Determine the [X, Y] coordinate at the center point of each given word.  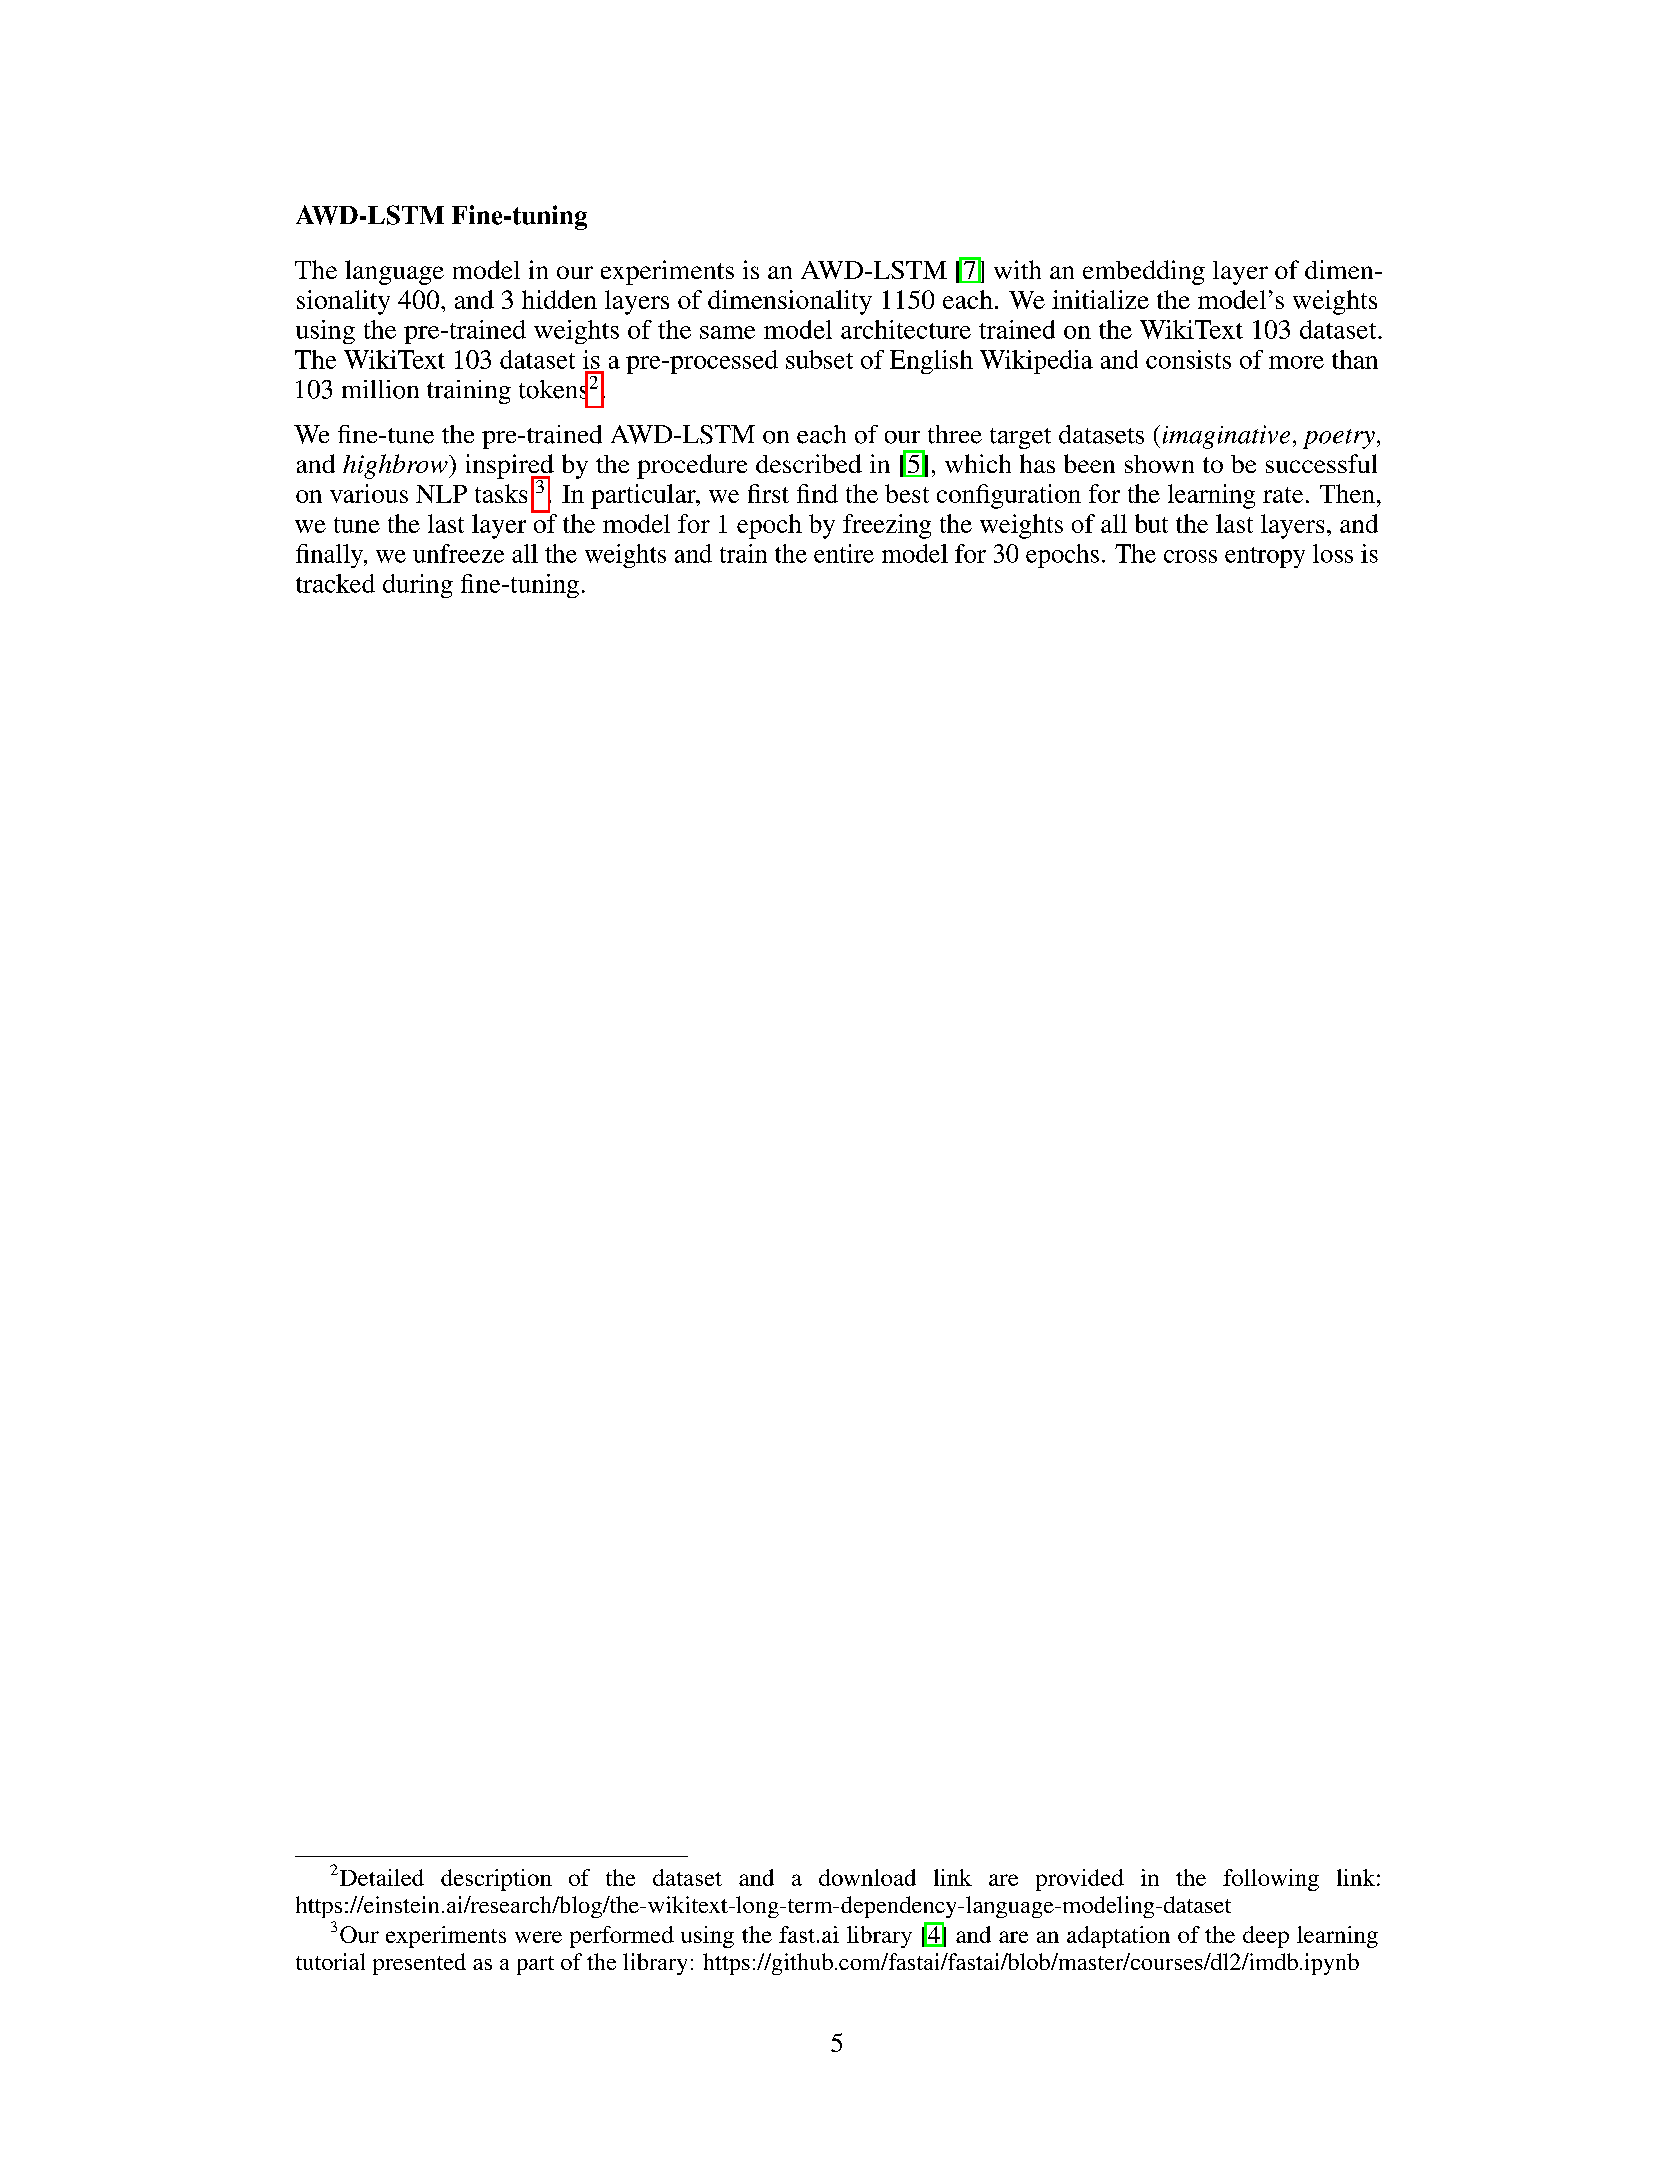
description [496, 1880]
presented [419, 1964]
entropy [1265, 557]
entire [844, 553]
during [418, 586]
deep [1266, 1937]
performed [622, 1937]
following [1271, 1880]
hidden [559, 299]
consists [1188, 359]
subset [819, 359]
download [867, 1877]
